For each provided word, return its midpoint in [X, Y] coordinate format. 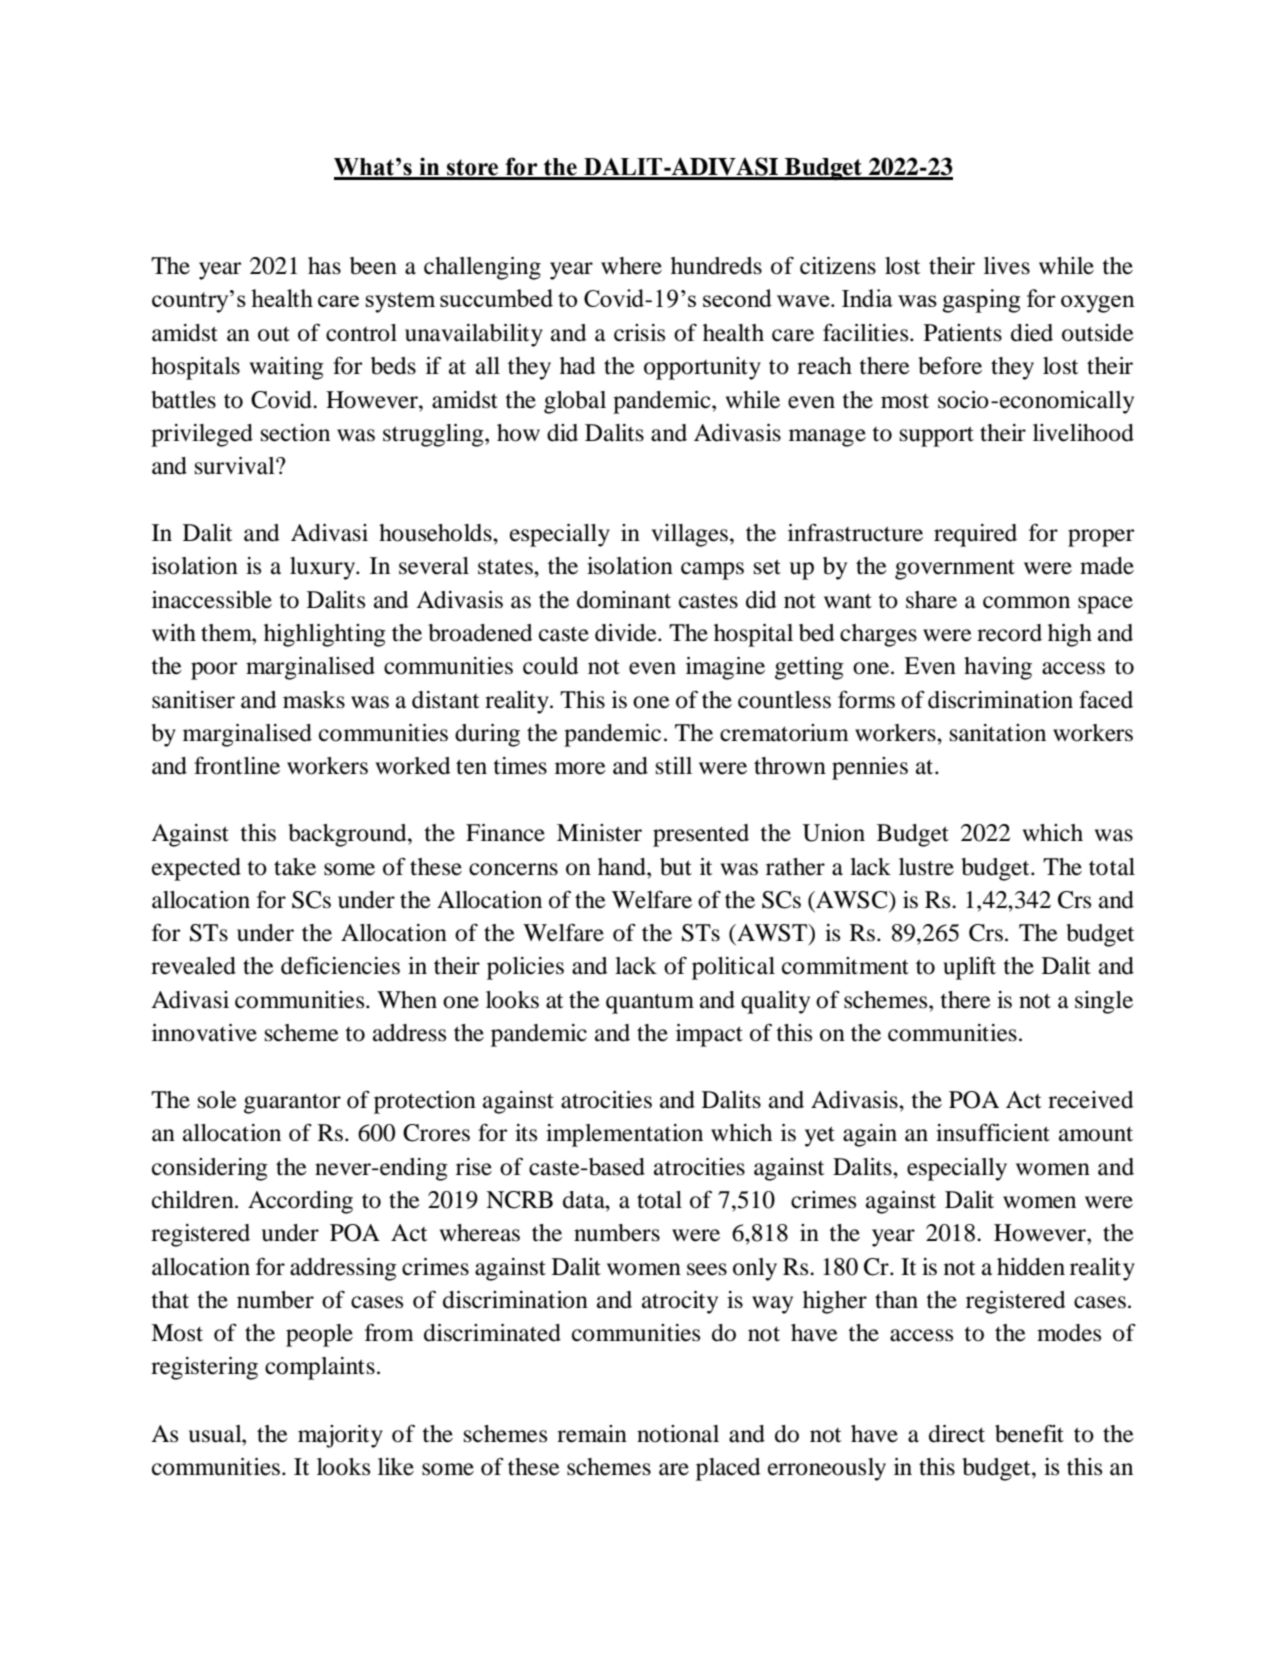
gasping [981, 301]
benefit [1029, 1433]
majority [340, 1436]
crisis [639, 333]
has [324, 266]
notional [678, 1434]
